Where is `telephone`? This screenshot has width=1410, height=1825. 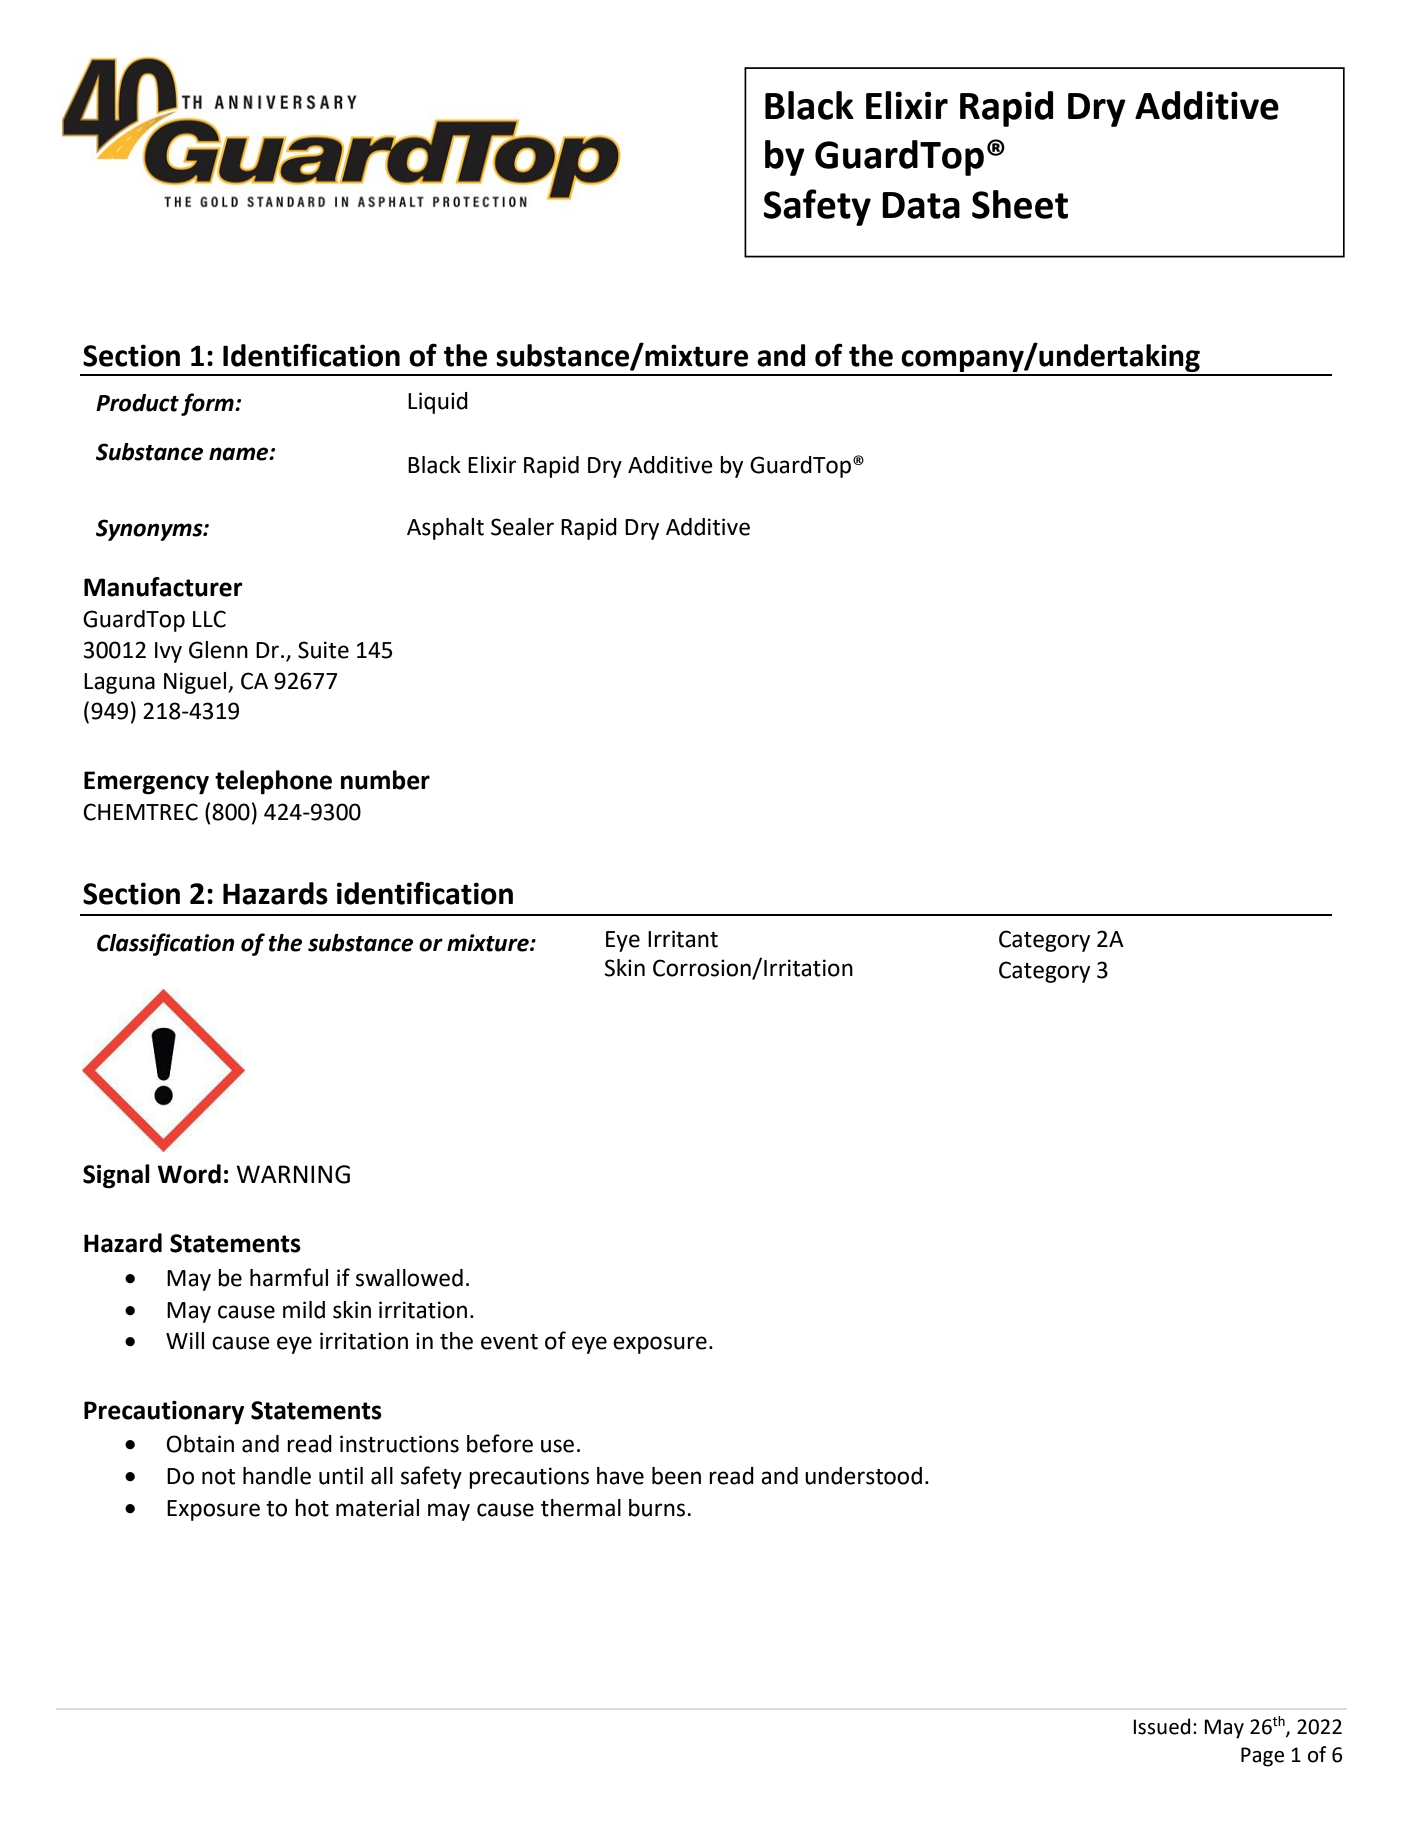
telephone is located at coordinates (273, 782).
